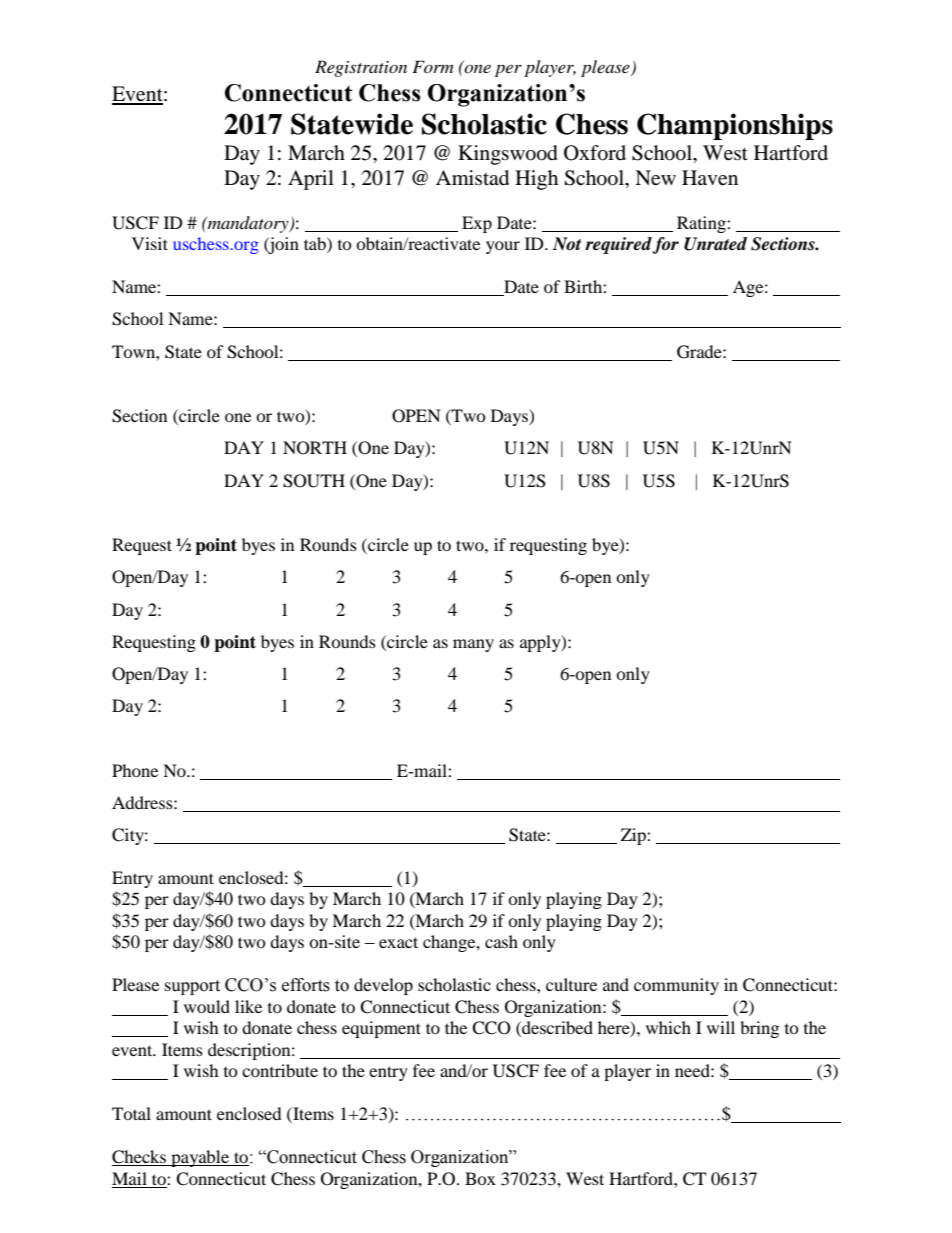 This page has height=1233, width=952. Describe the element at coordinates (473, 645) in the page. I see `many` at that location.
